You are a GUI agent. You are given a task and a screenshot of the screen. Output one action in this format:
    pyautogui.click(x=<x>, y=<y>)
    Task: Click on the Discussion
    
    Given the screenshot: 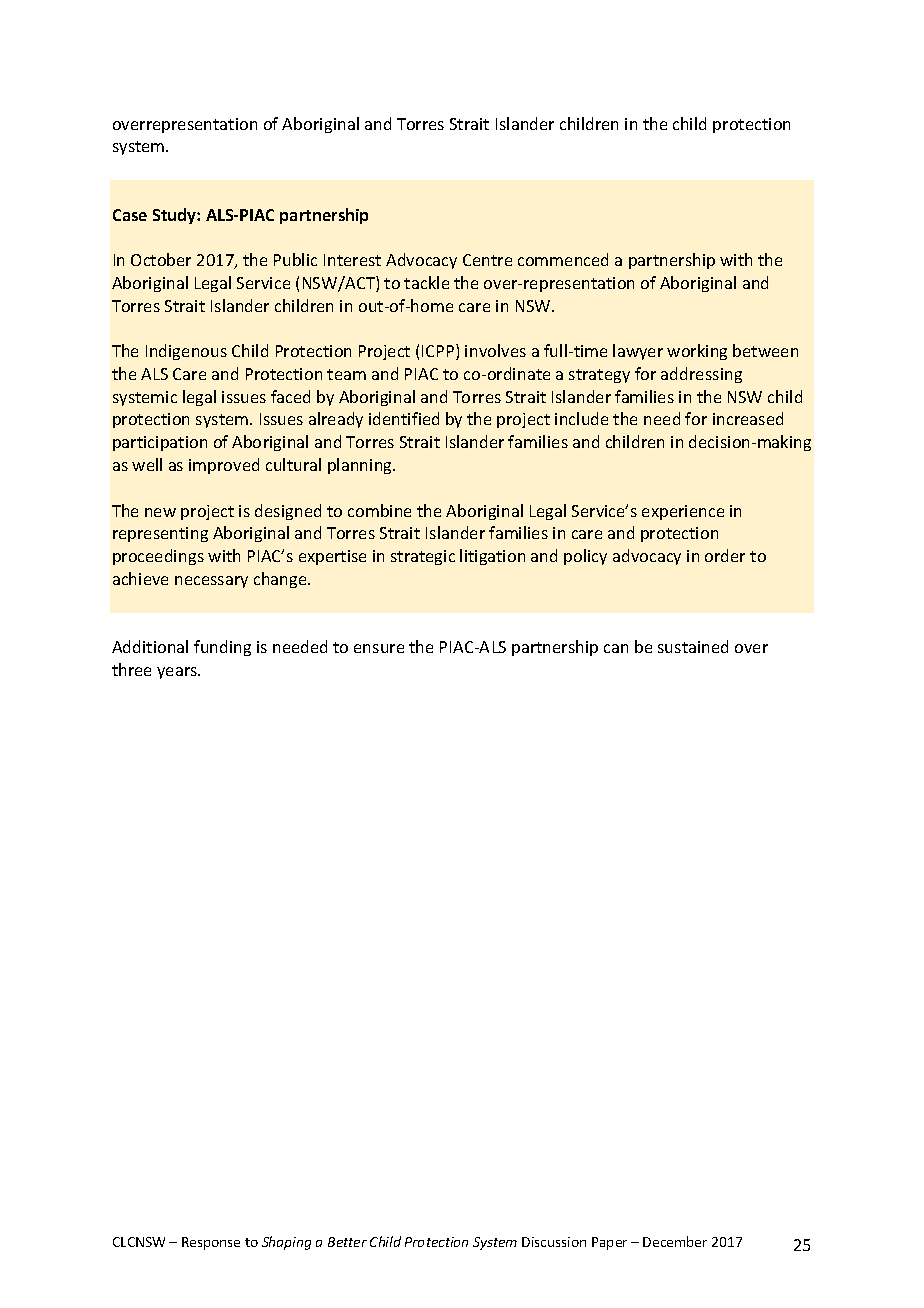 What is the action you would take?
    pyautogui.click(x=554, y=1242)
